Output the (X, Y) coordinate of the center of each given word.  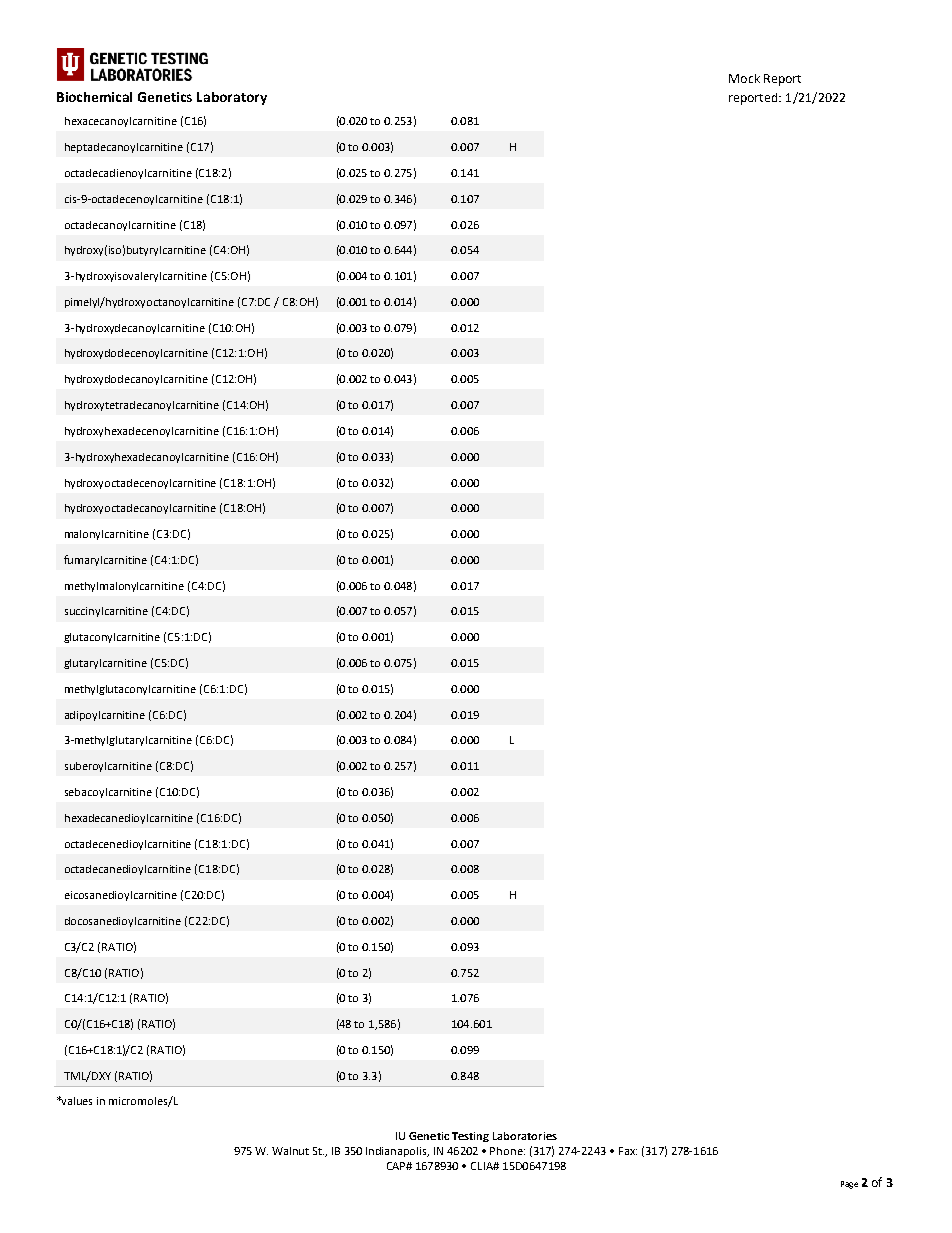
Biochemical (94, 97)
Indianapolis (397, 1152)
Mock (744, 78)
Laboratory (232, 98)
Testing (470, 1137)
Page (849, 1185)
